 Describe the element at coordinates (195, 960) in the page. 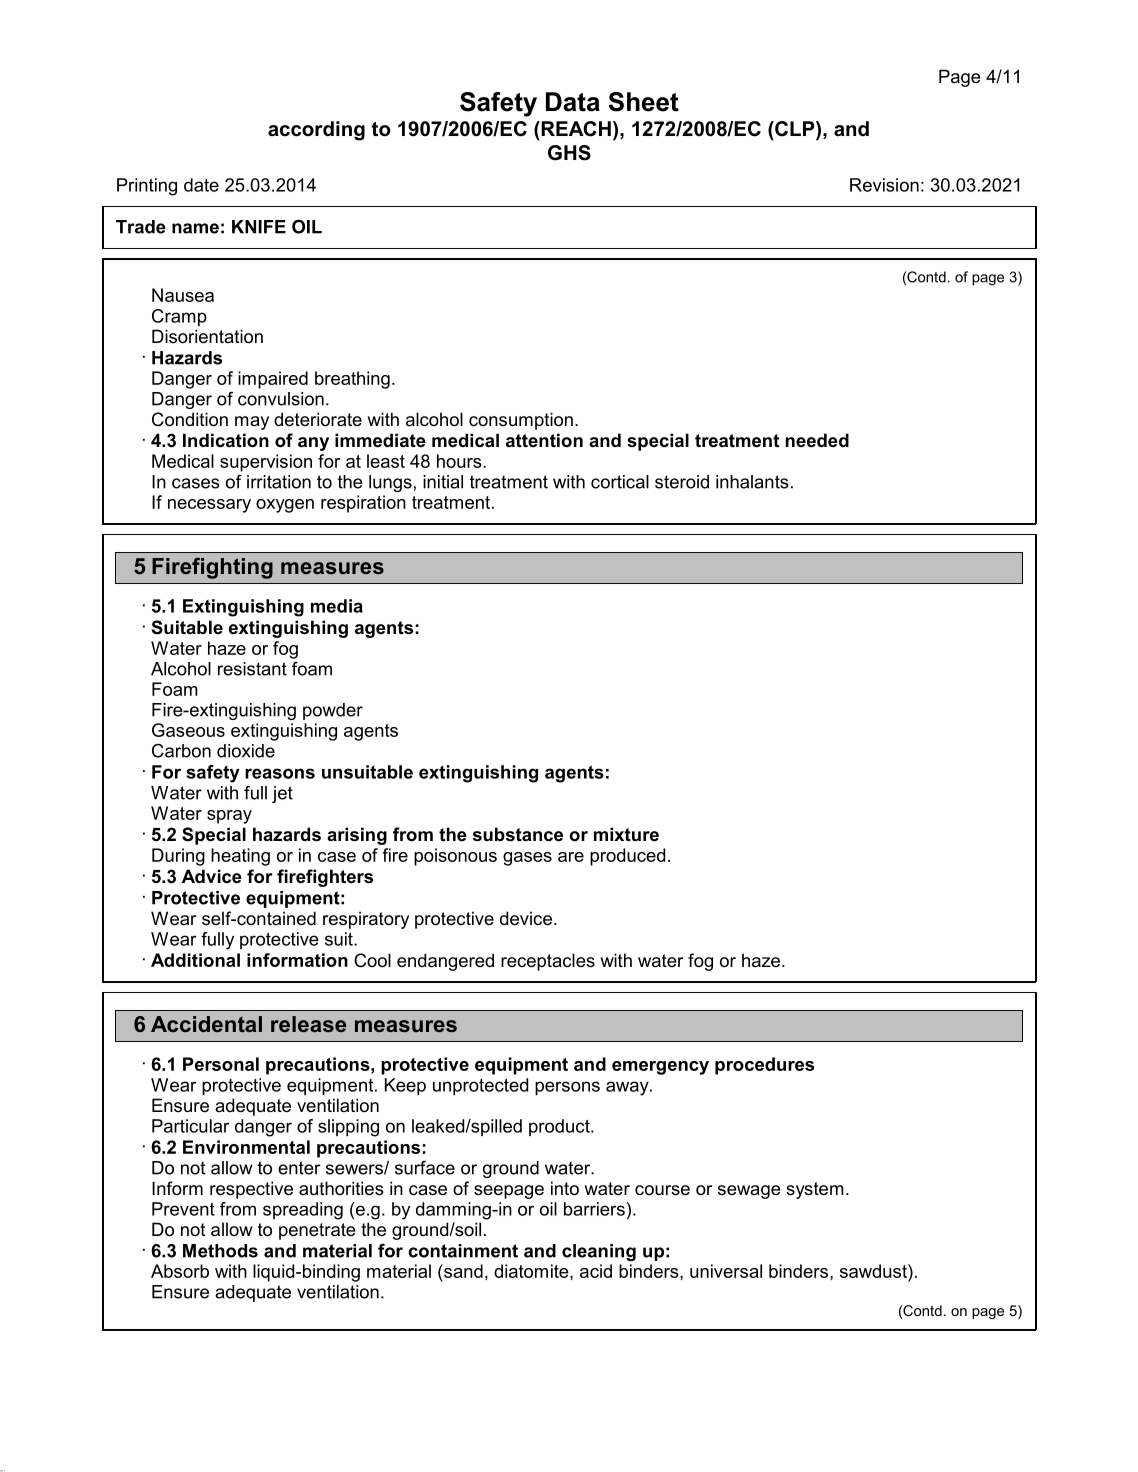

I see `Additional` at that location.
